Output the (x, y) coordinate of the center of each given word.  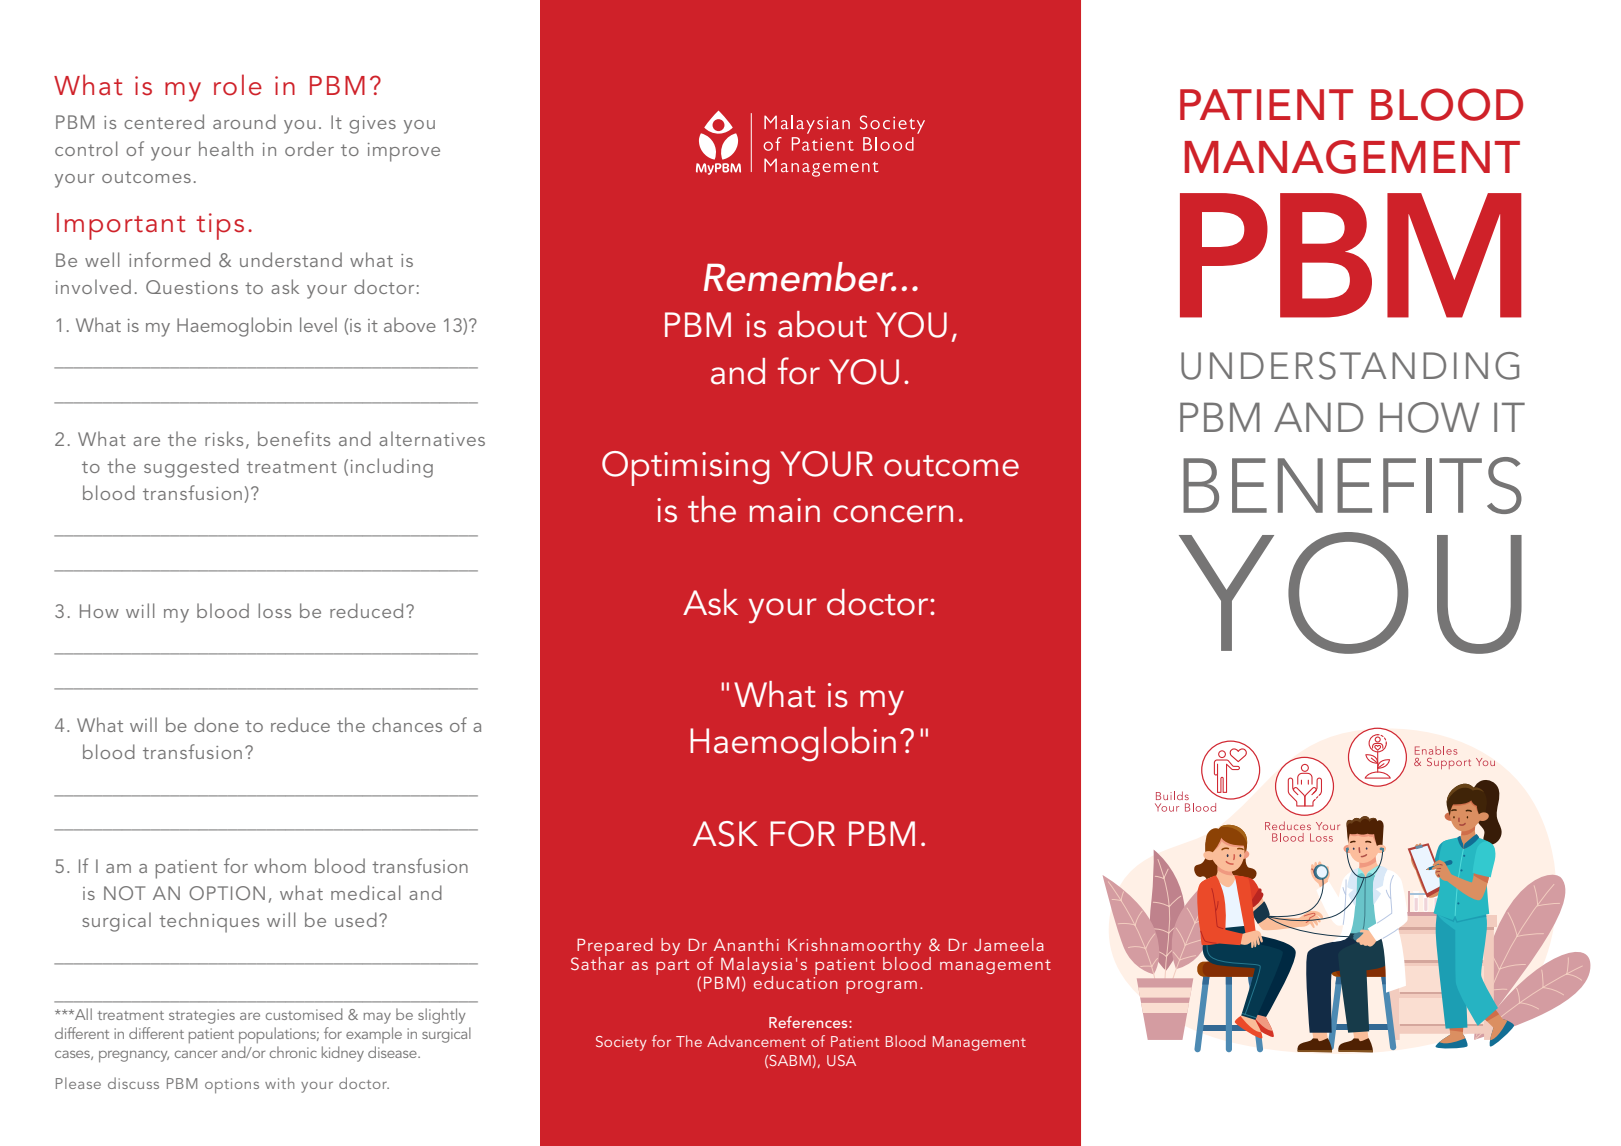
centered (164, 121)
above (410, 324)
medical (365, 892)
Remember (800, 277)
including (392, 468)
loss (274, 610)
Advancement (756, 1041)
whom (280, 865)
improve (404, 152)
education (795, 981)
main (784, 510)
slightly (441, 1016)
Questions (192, 287)
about (822, 324)
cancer (196, 1054)
